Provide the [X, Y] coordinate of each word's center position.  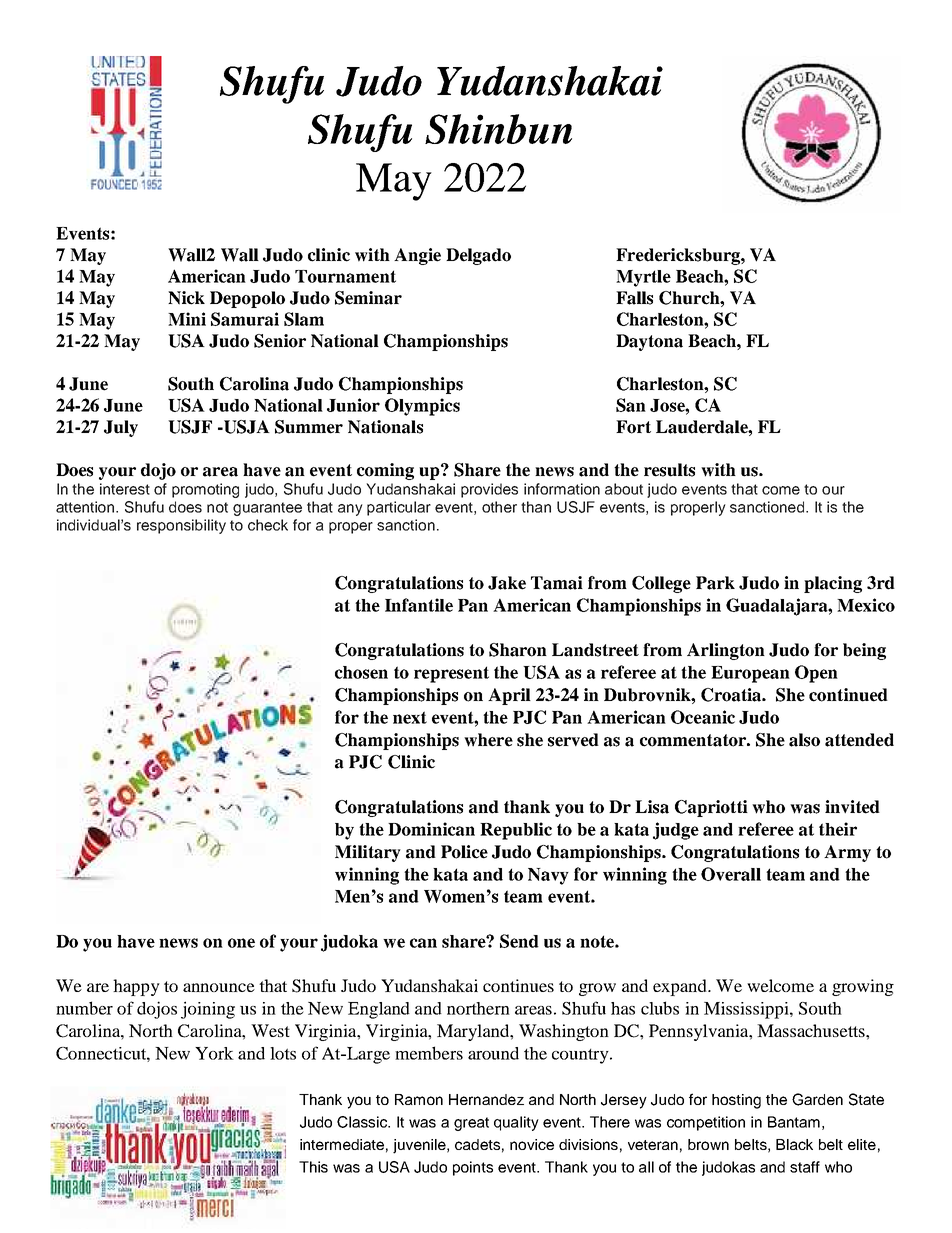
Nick [186, 298]
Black [794, 1144]
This [313, 1167]
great [471, 1124]
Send [519, 941]
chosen [361, 672]
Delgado [478, 256]
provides [489, 490]
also [804, 740]
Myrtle [643, 278]
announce [219, 987]
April [509, 696]
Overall [731, 874]
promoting [205, 490]
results [669, 470]
